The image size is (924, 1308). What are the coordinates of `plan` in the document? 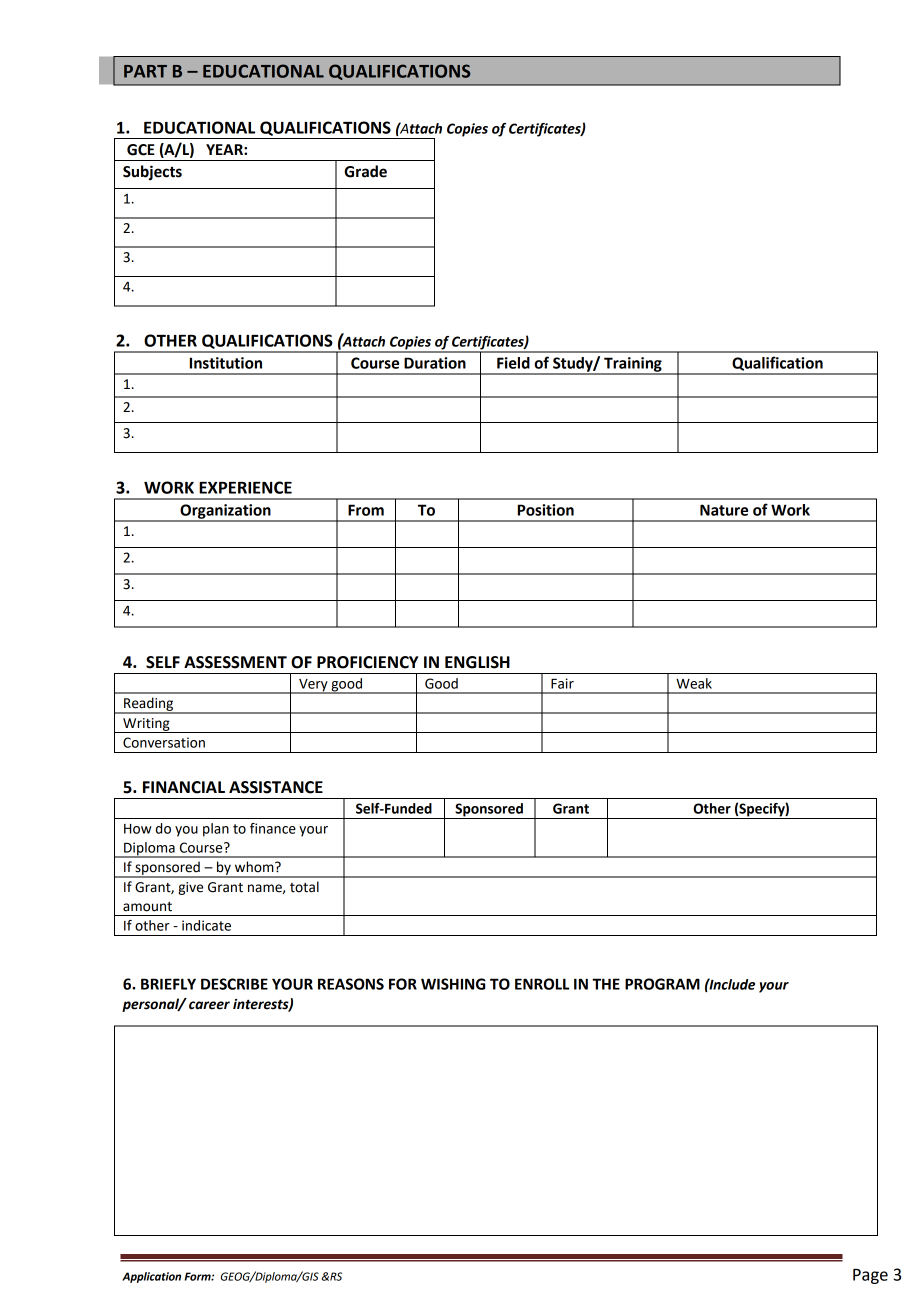 It's located at (216, 830).
